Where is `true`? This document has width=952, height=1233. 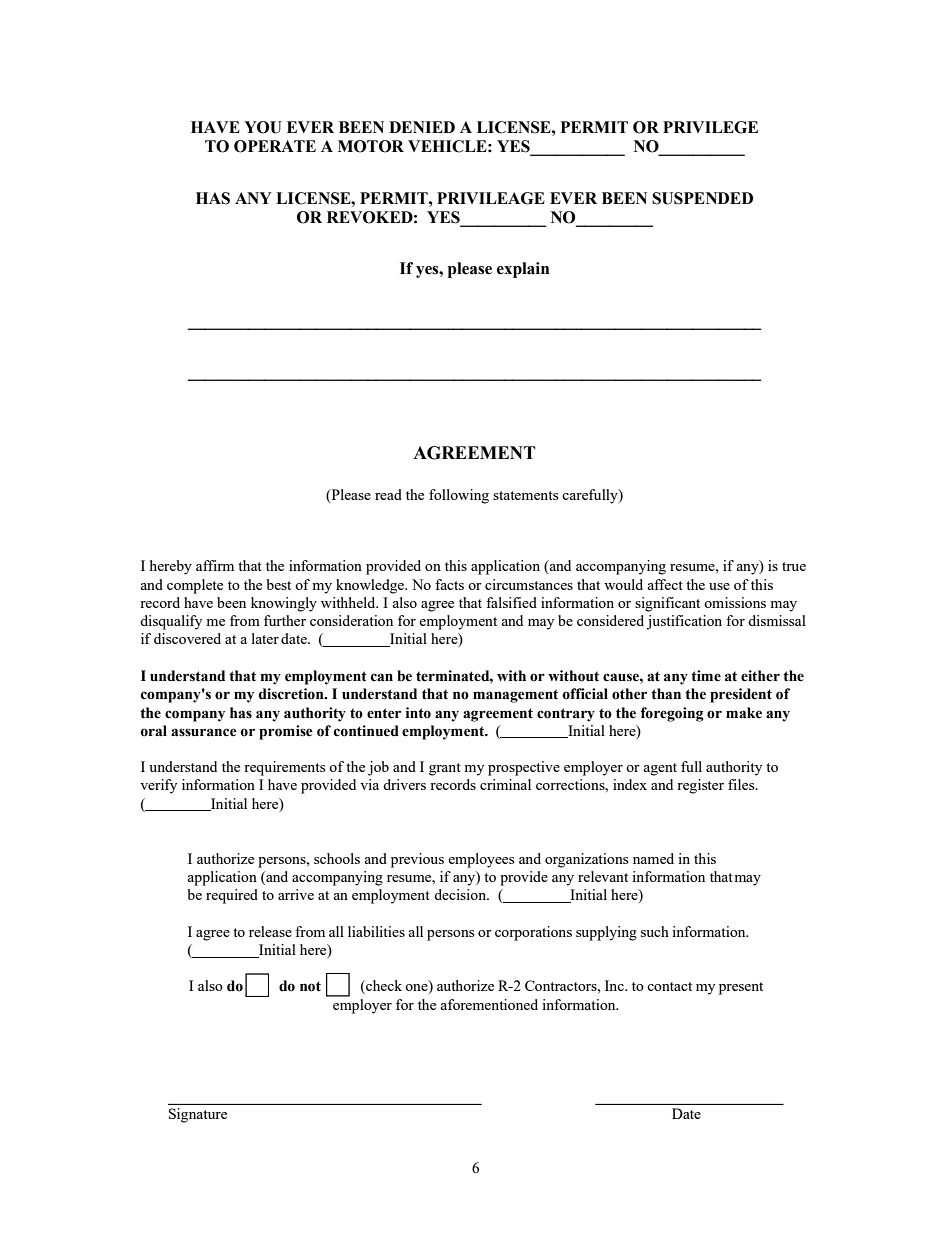 true is located at coordinates (794, 566).
